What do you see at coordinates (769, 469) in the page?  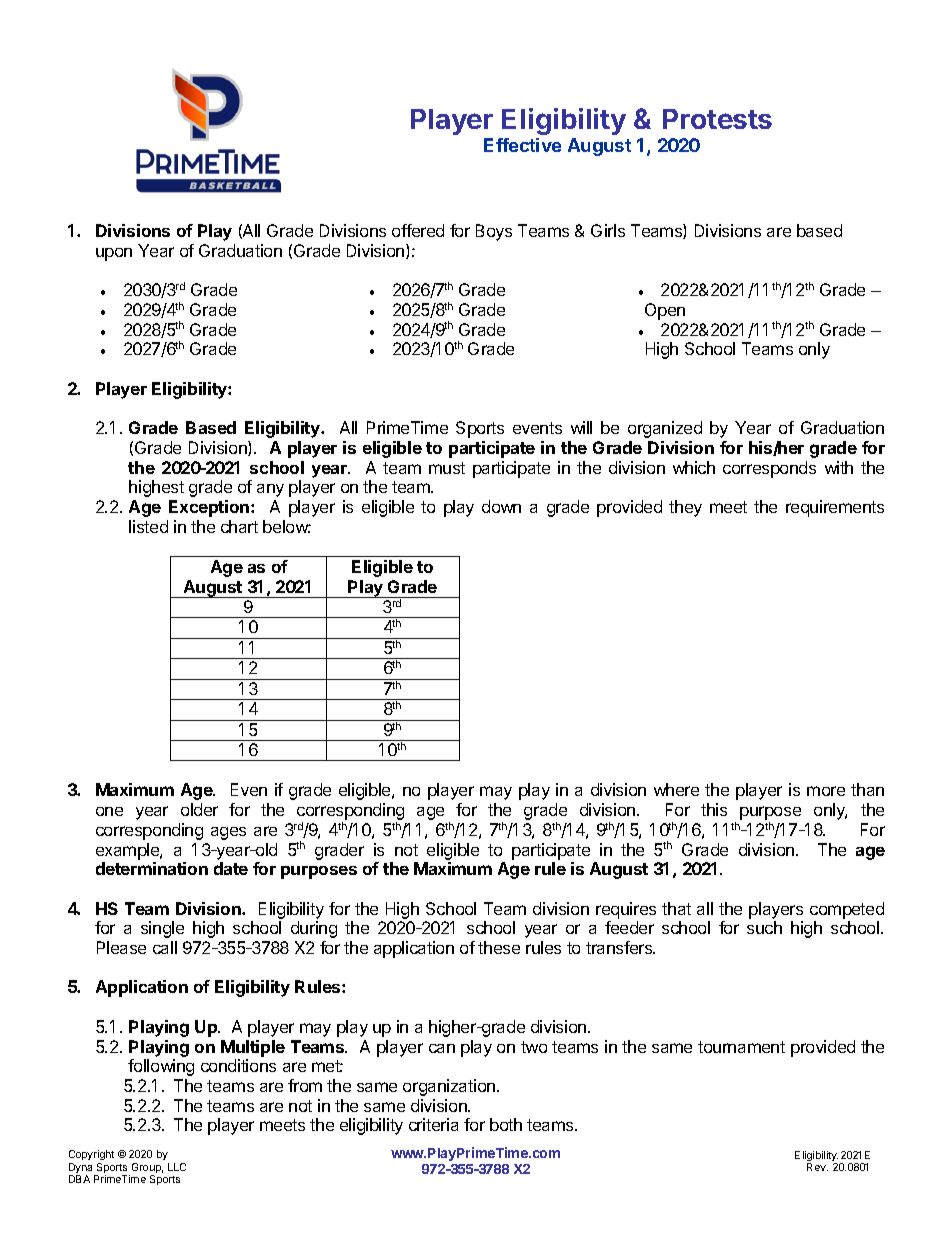 I see `corresponds` at bounding box center [769, 469].
